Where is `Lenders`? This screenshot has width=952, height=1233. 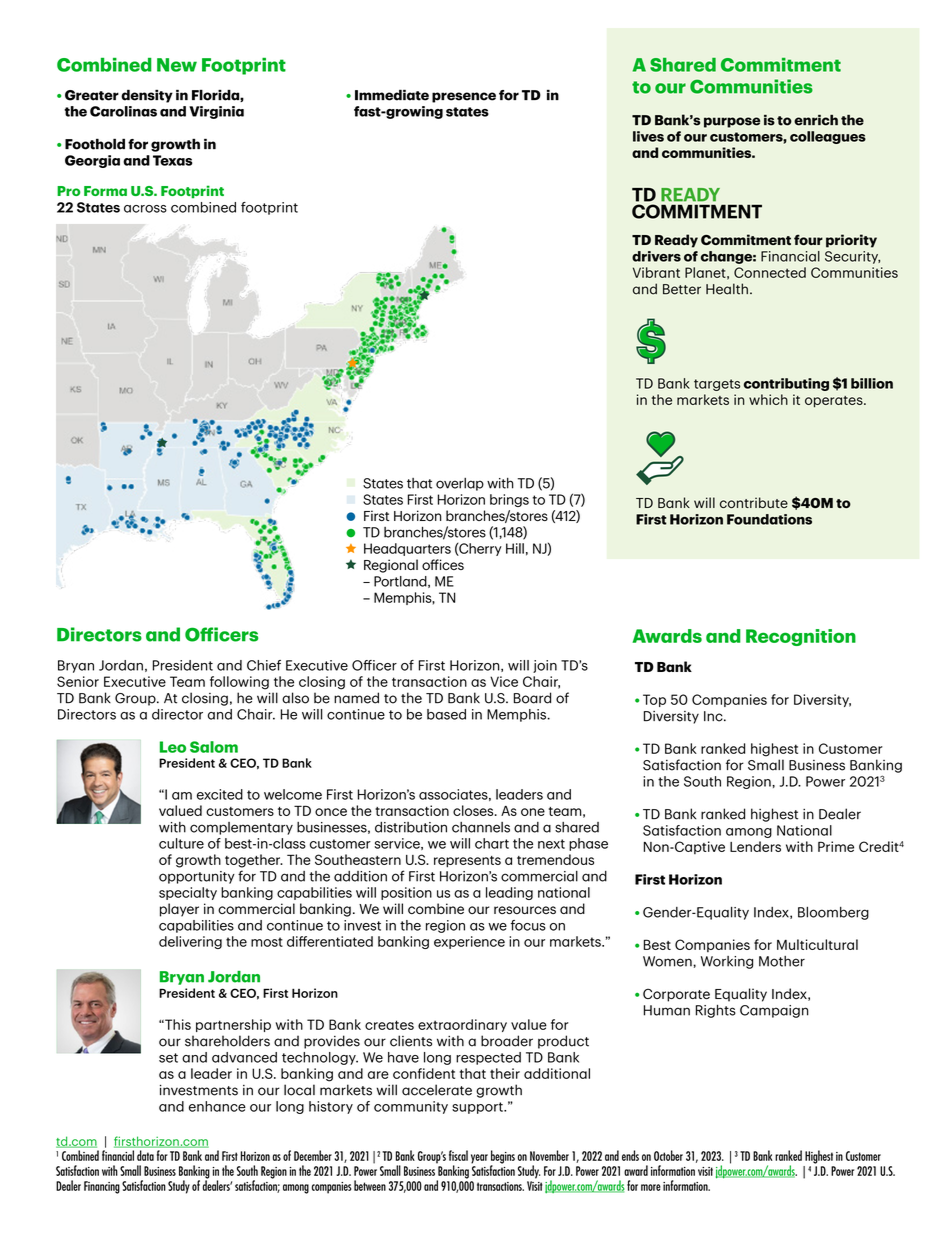 Lenders is located at coordinates (755, 846).
